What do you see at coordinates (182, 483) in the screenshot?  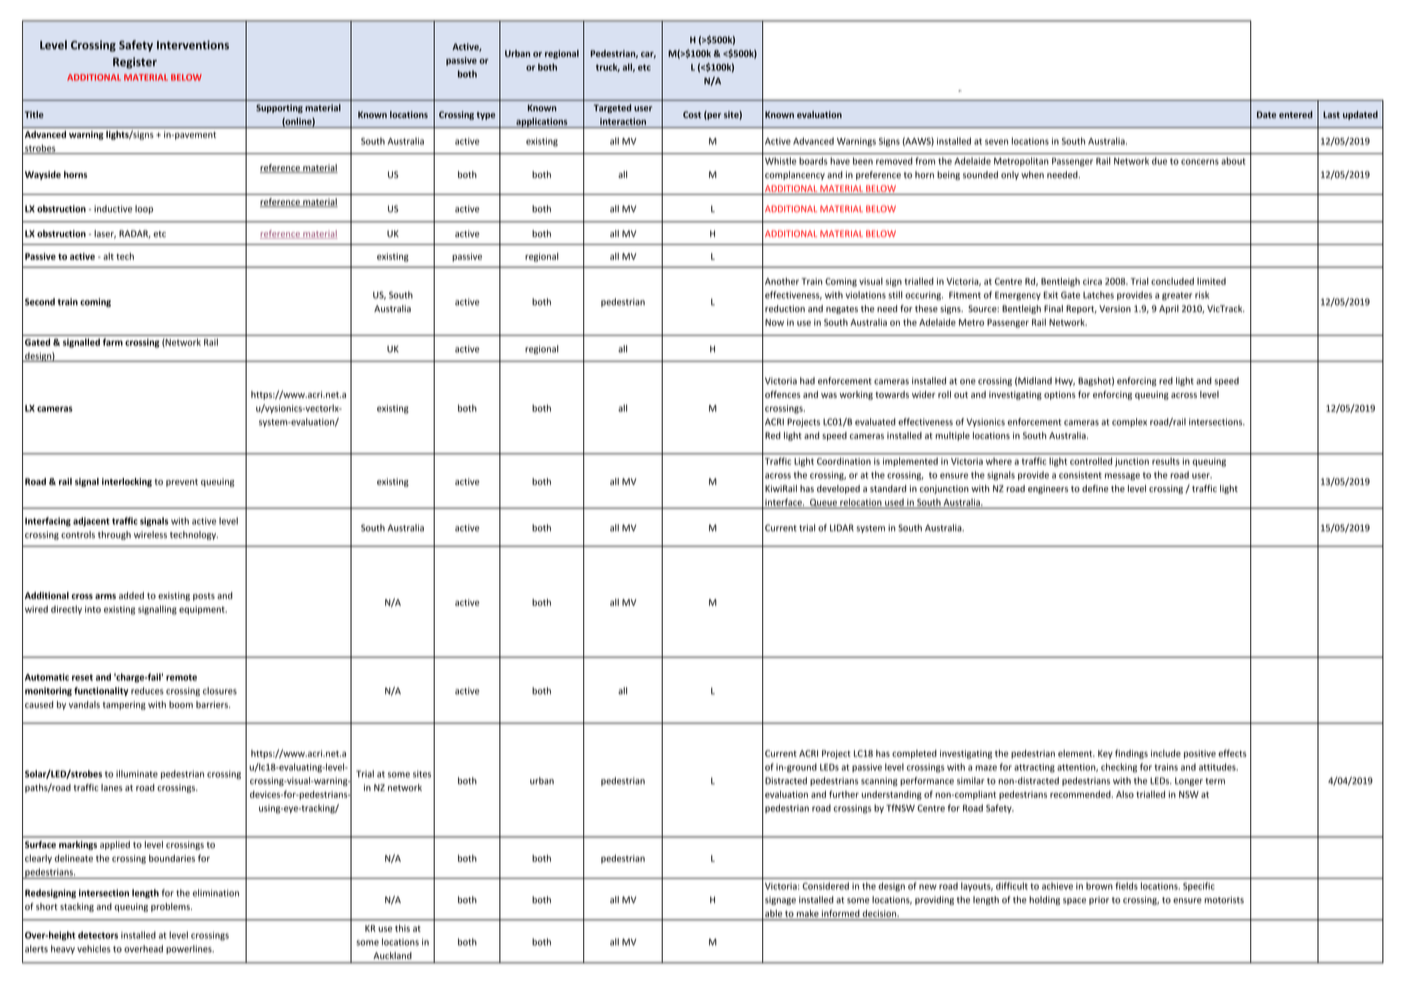 I see `prevent` at bounding box center [182, 483].
